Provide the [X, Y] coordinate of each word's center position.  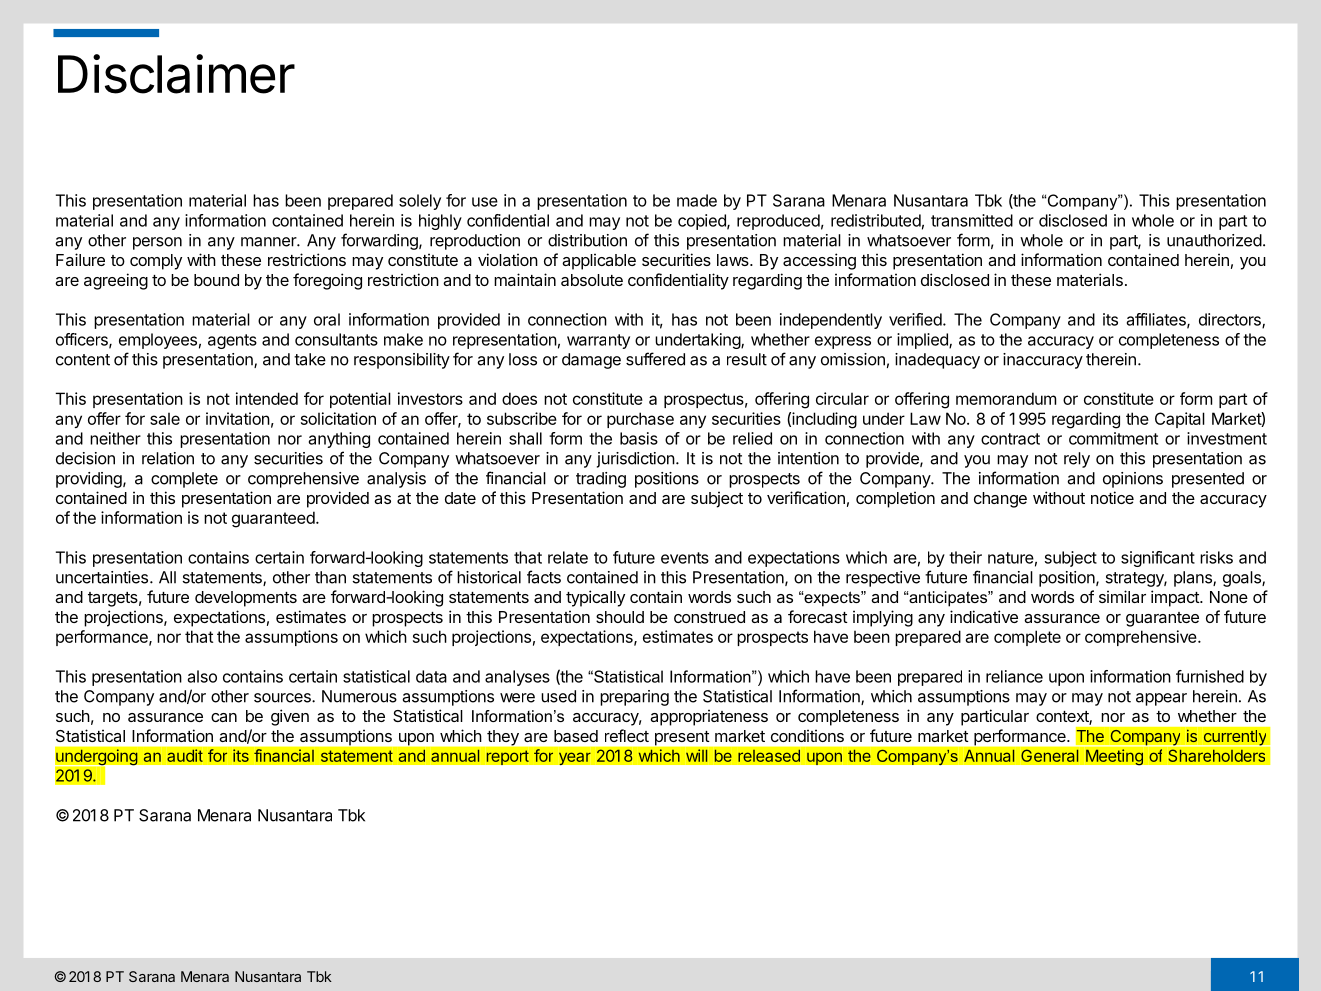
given [290, 717]
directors [1231, 320]
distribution [587, 240]
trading [601, 480]
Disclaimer [176, 74]
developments [246, 599]
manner [269, 242]
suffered [655, 359]
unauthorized [1214, 240]
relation [168, 458]
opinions [1133, 480]
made [697, 200]
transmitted [972, 220]
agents [232, 341]
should [620, 617]
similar [1122, 596]
